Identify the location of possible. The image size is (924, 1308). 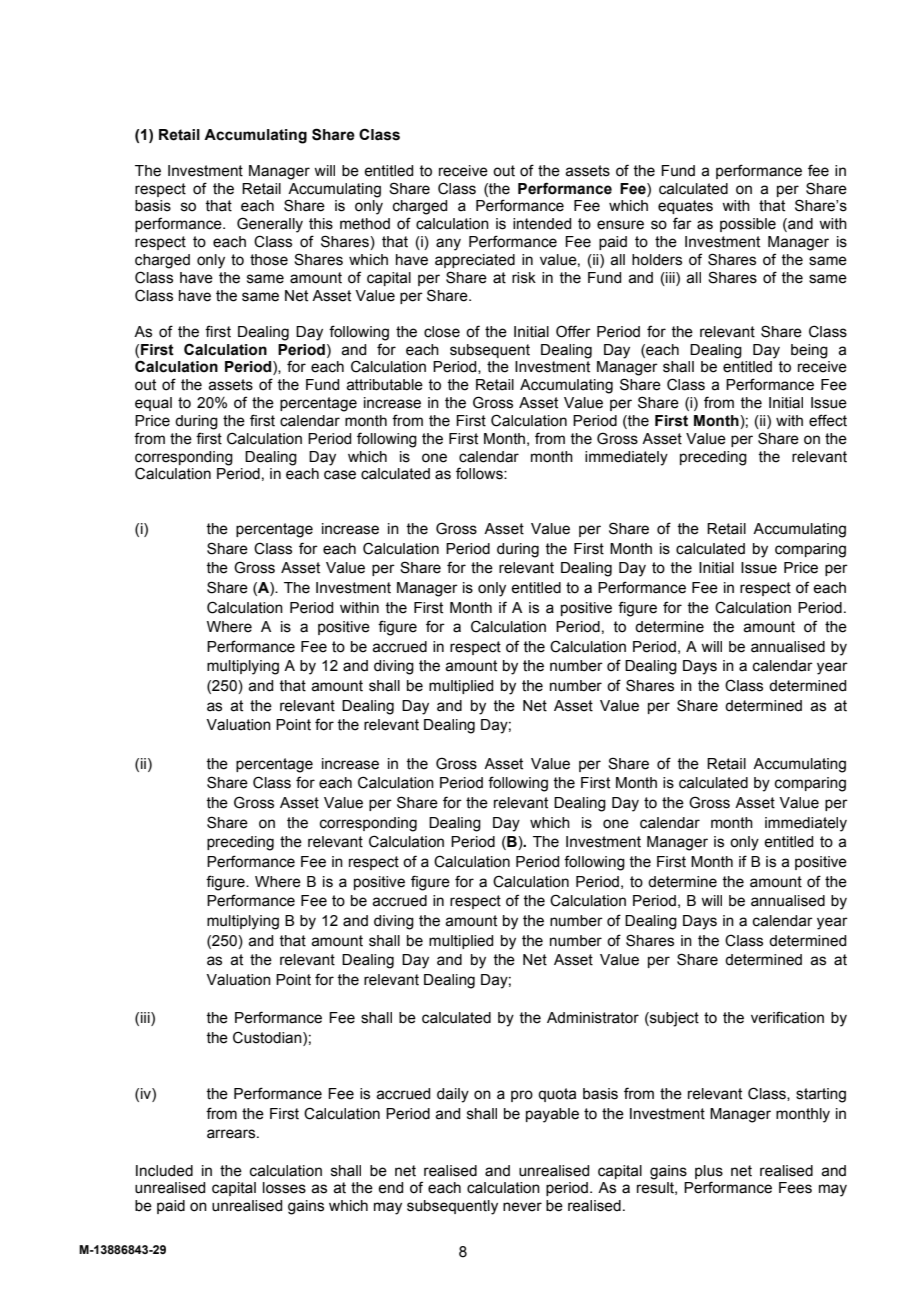
(748, 225).
